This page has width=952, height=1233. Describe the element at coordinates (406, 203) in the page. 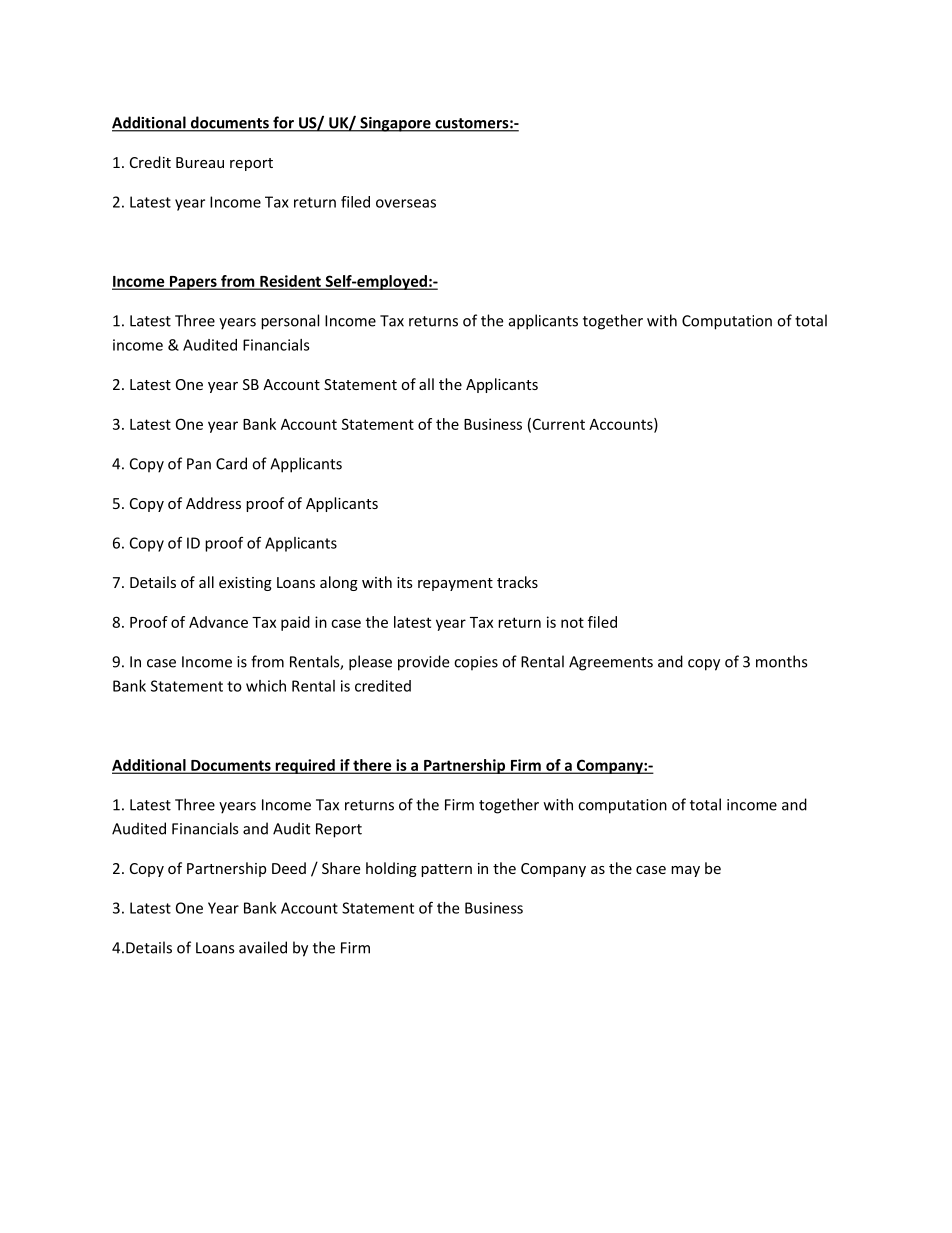

I see `overseas` at that location.
